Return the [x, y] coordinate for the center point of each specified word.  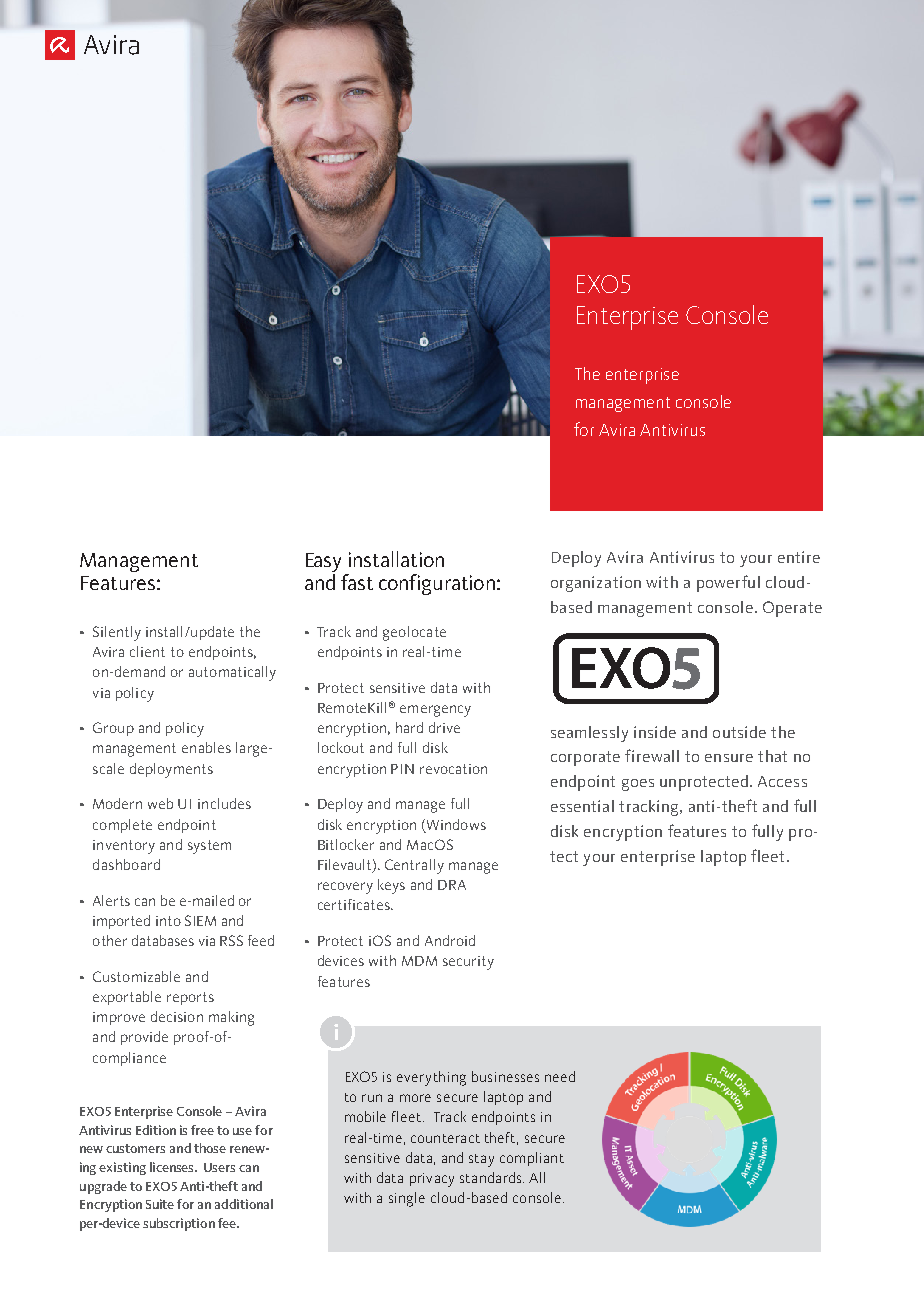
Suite [160, 1204]
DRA [452, 885]
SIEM [200, 920]
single [407, 1199]
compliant [532, 1159]
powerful [728, 583]
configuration [437, 584]
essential [582, 806]
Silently [117, 633]
